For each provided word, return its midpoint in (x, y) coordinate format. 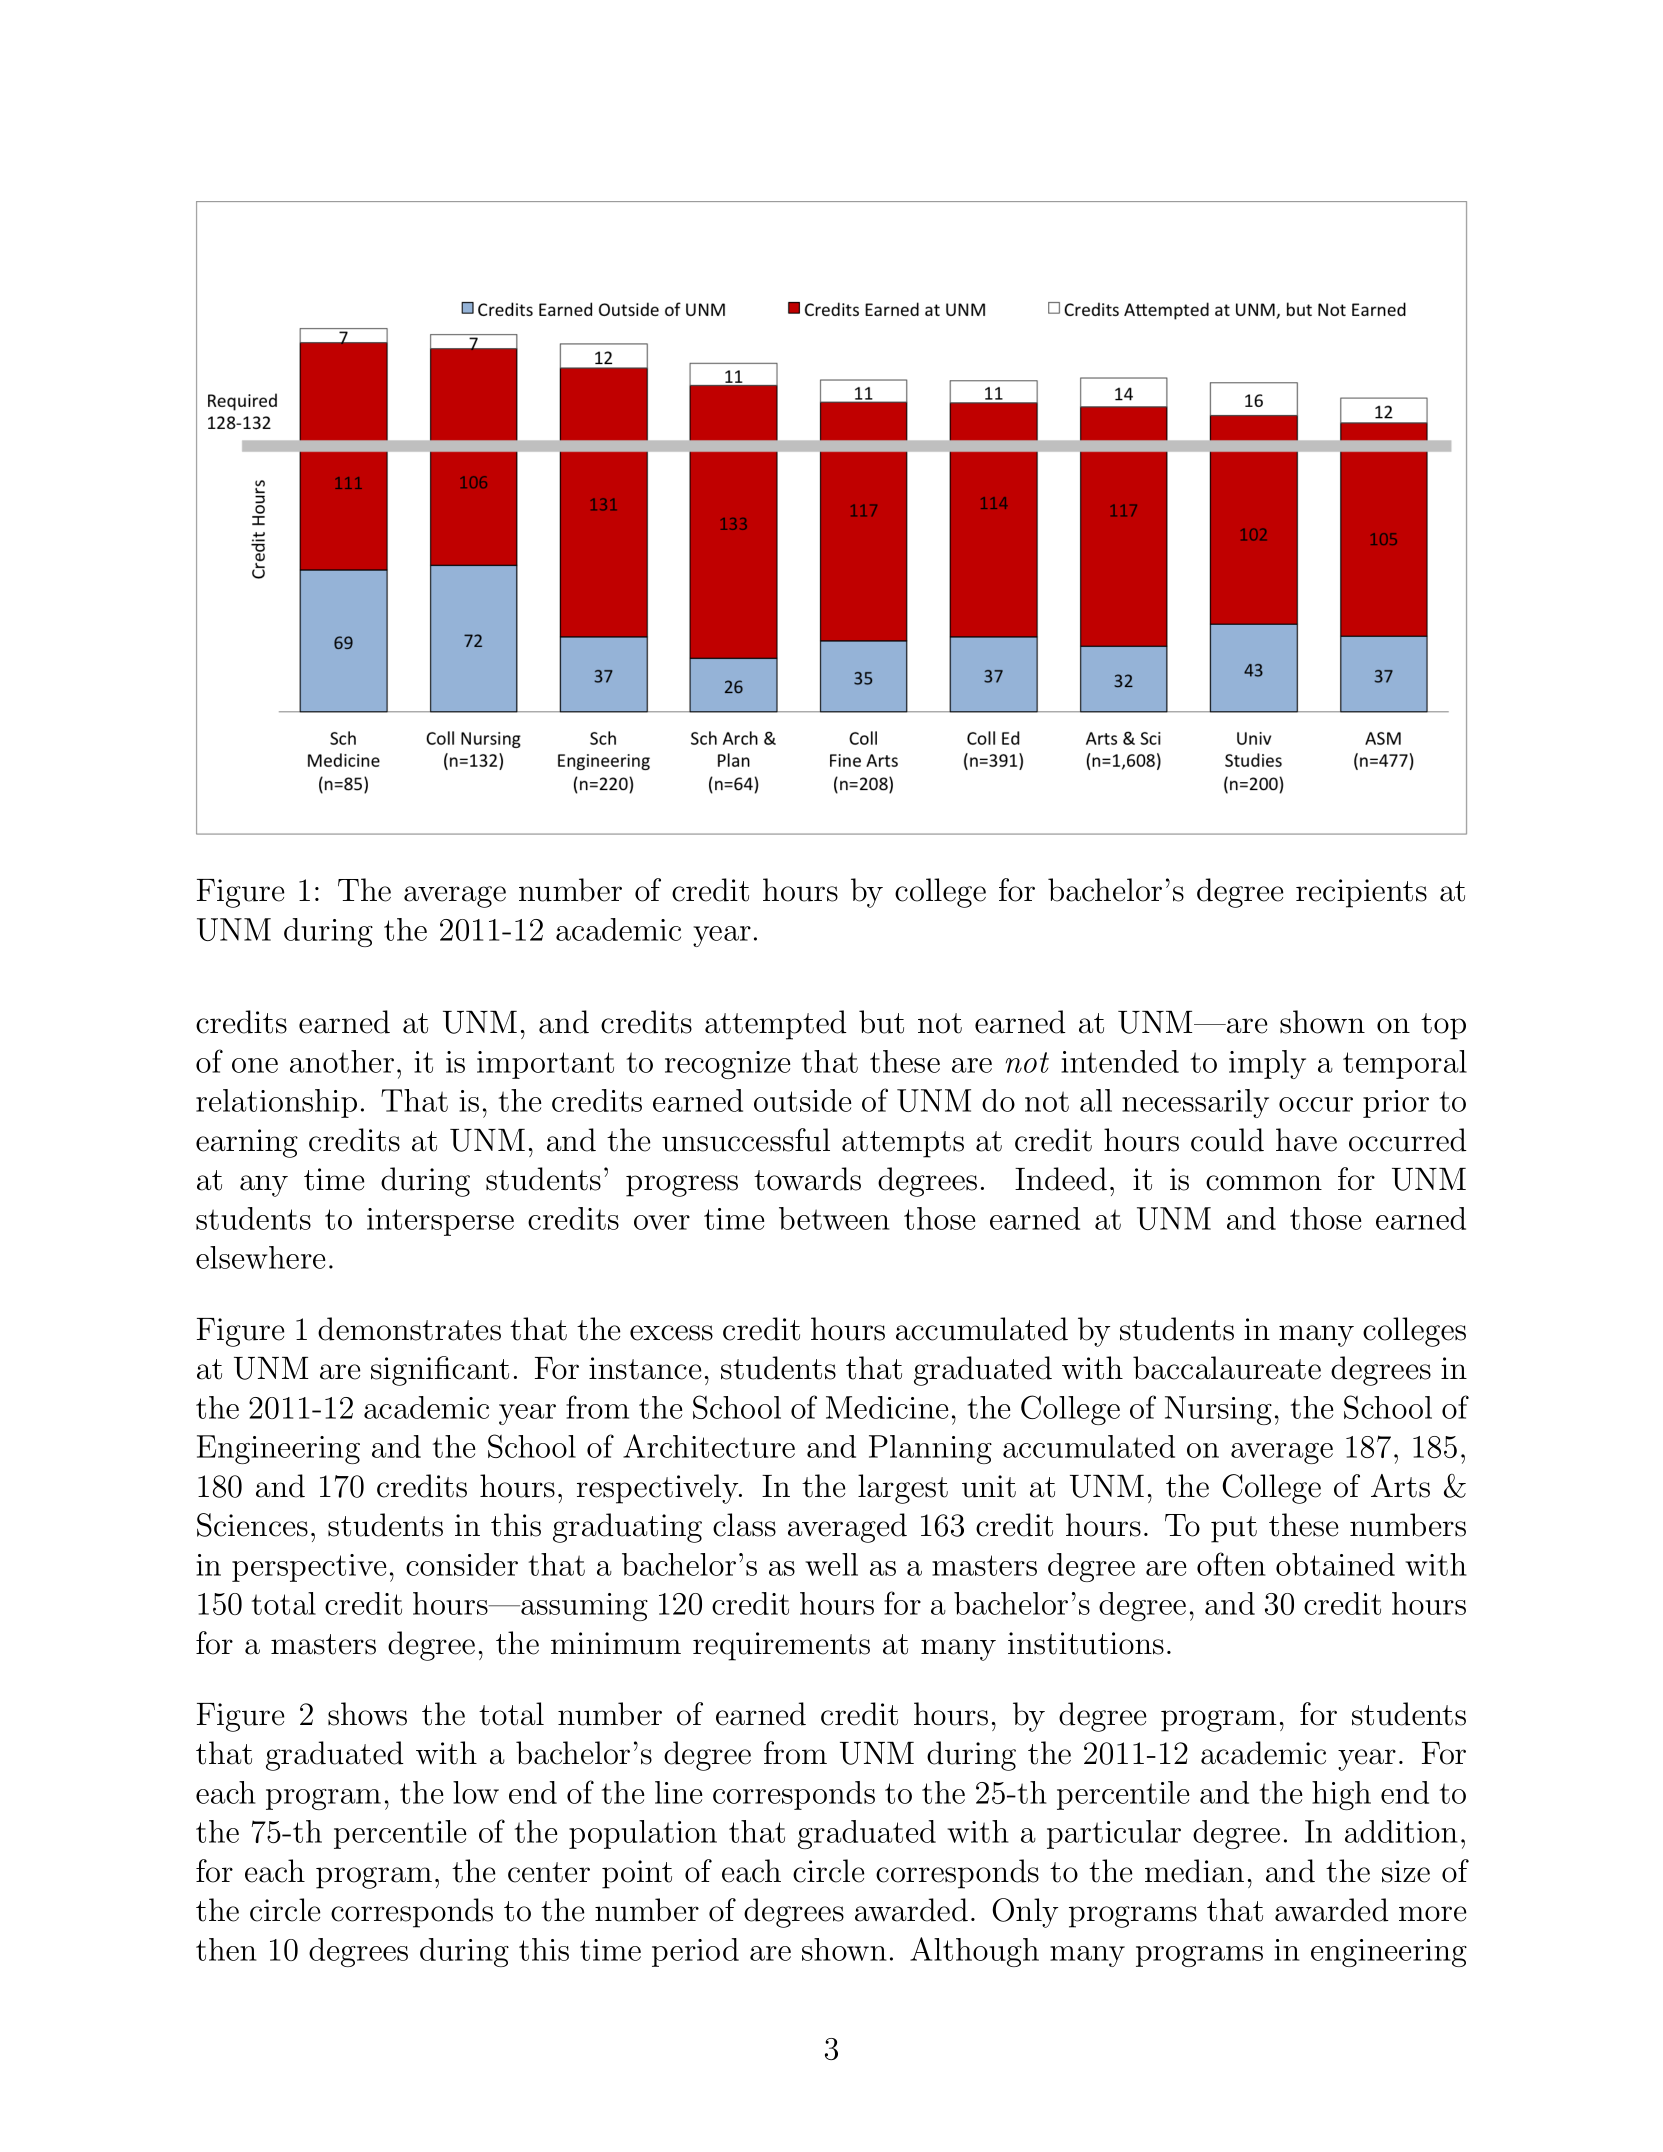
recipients (1361, 893)
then (226, 1949)
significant (440, 1371)
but (881, 1022)
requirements (781, 1646)
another (342, 1061)
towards (807, 1179)
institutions (1086, 1643)
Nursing (1218, 1410)
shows (367, 1714)
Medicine (887, 1407)
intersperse (440, 1222)
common (1264, 1183)
